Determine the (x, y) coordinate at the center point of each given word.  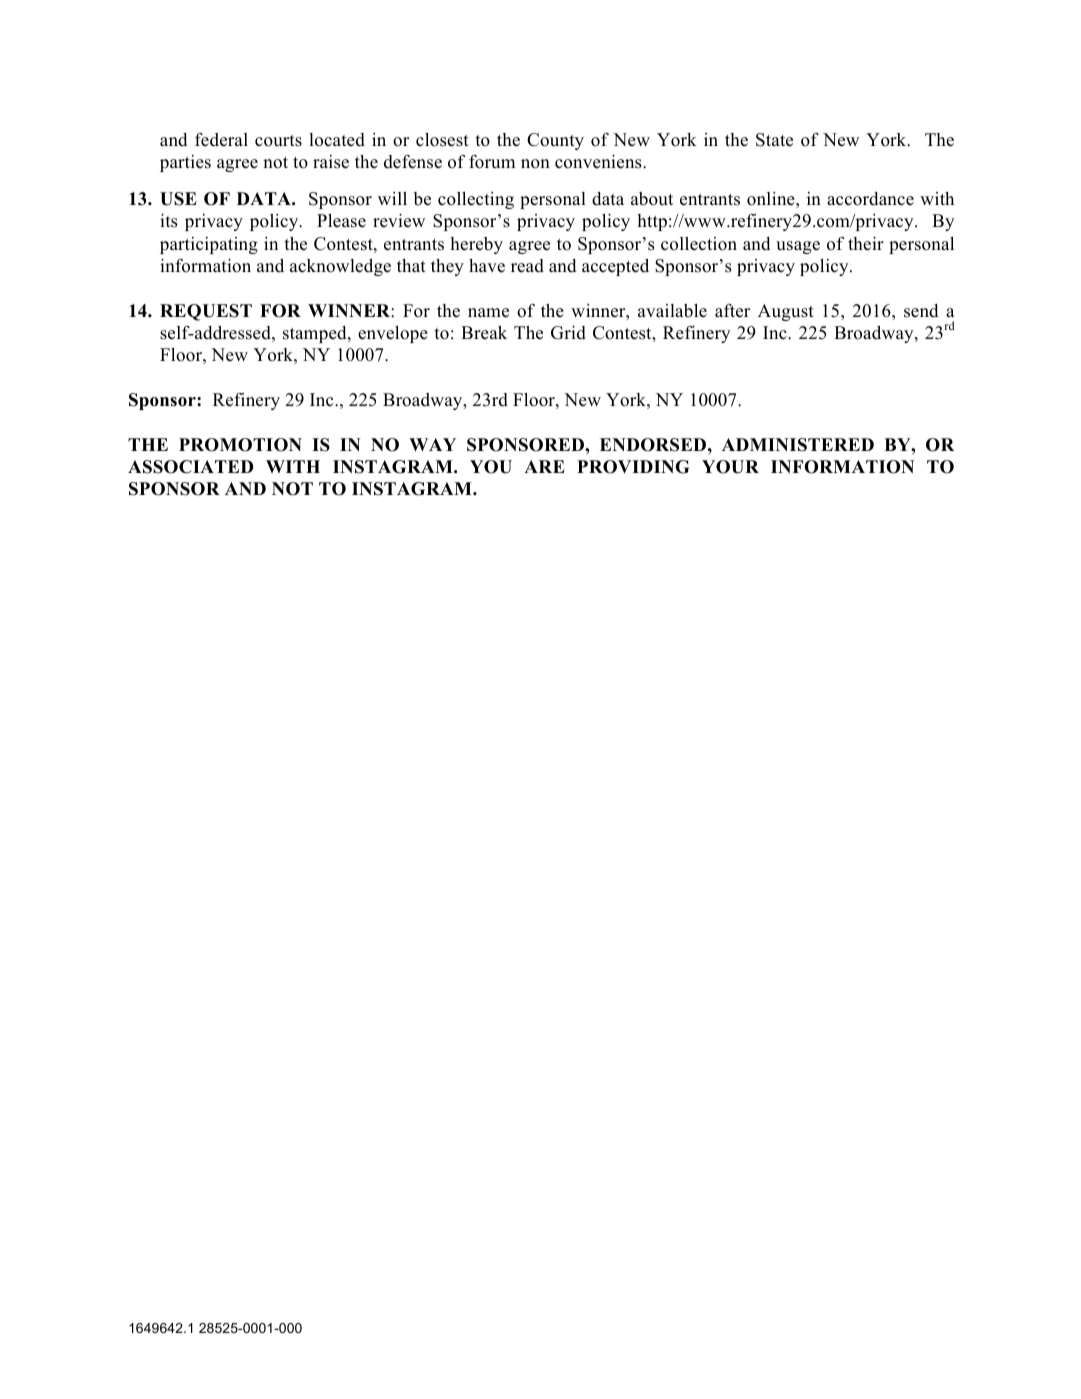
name (488, 313)
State (774, 140)
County (555, 141)
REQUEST (206, 312)
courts (278, 141)
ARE (544, 466)
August (786, 312)
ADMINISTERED (798, 445)
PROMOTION (240, 445)
